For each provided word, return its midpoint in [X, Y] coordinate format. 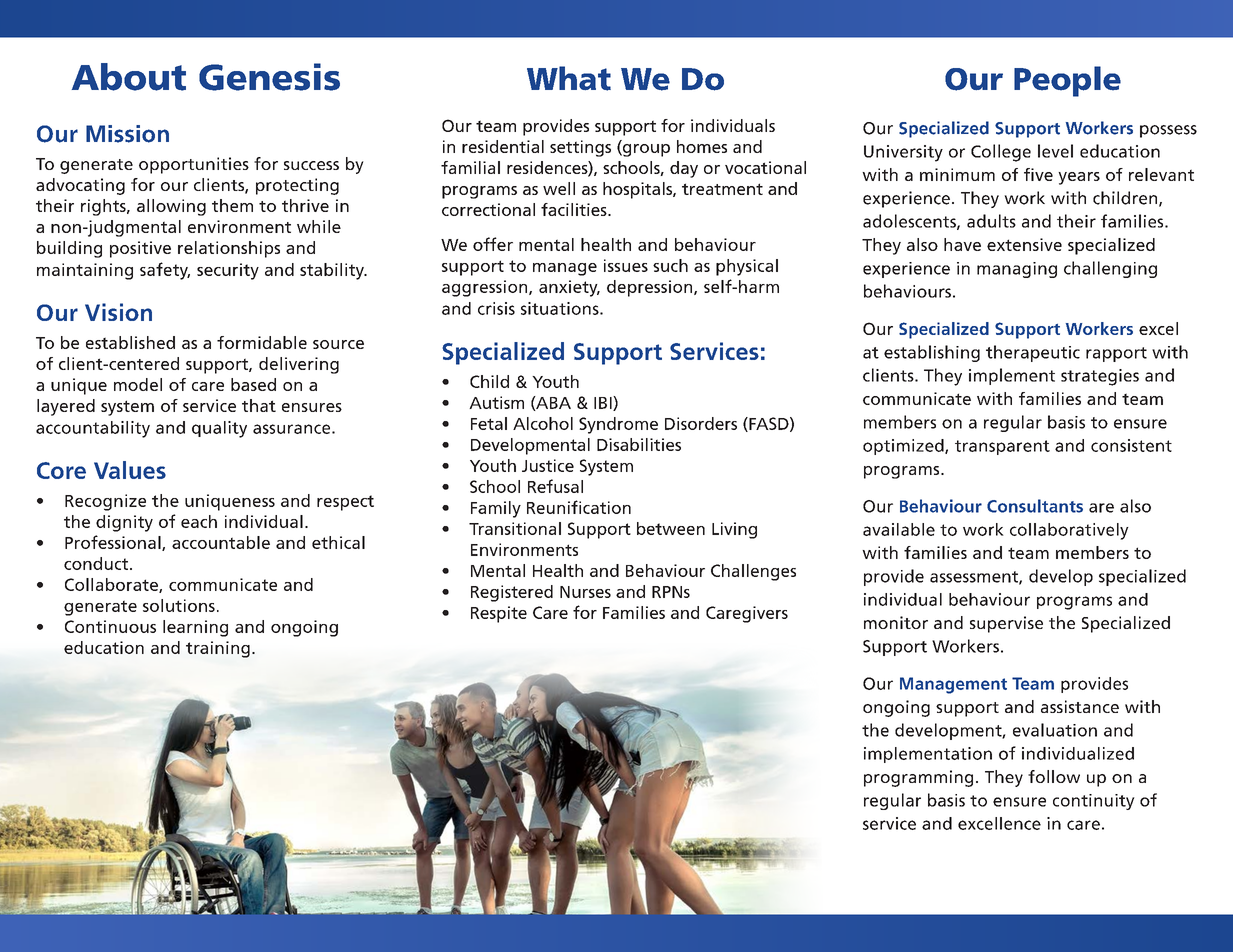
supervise [1006, 624]
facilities [575, 209]
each [199, 521]
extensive [1024, 244]
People [1067, 81]
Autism [496, 402]
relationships [229, 249]
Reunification [579, 507]
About [129, 77]
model [138, 384]
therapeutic [1033, 353]
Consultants [1035, 506]
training [218, 649]
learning [195, 628]
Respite [499, 614]
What [569, 78]
